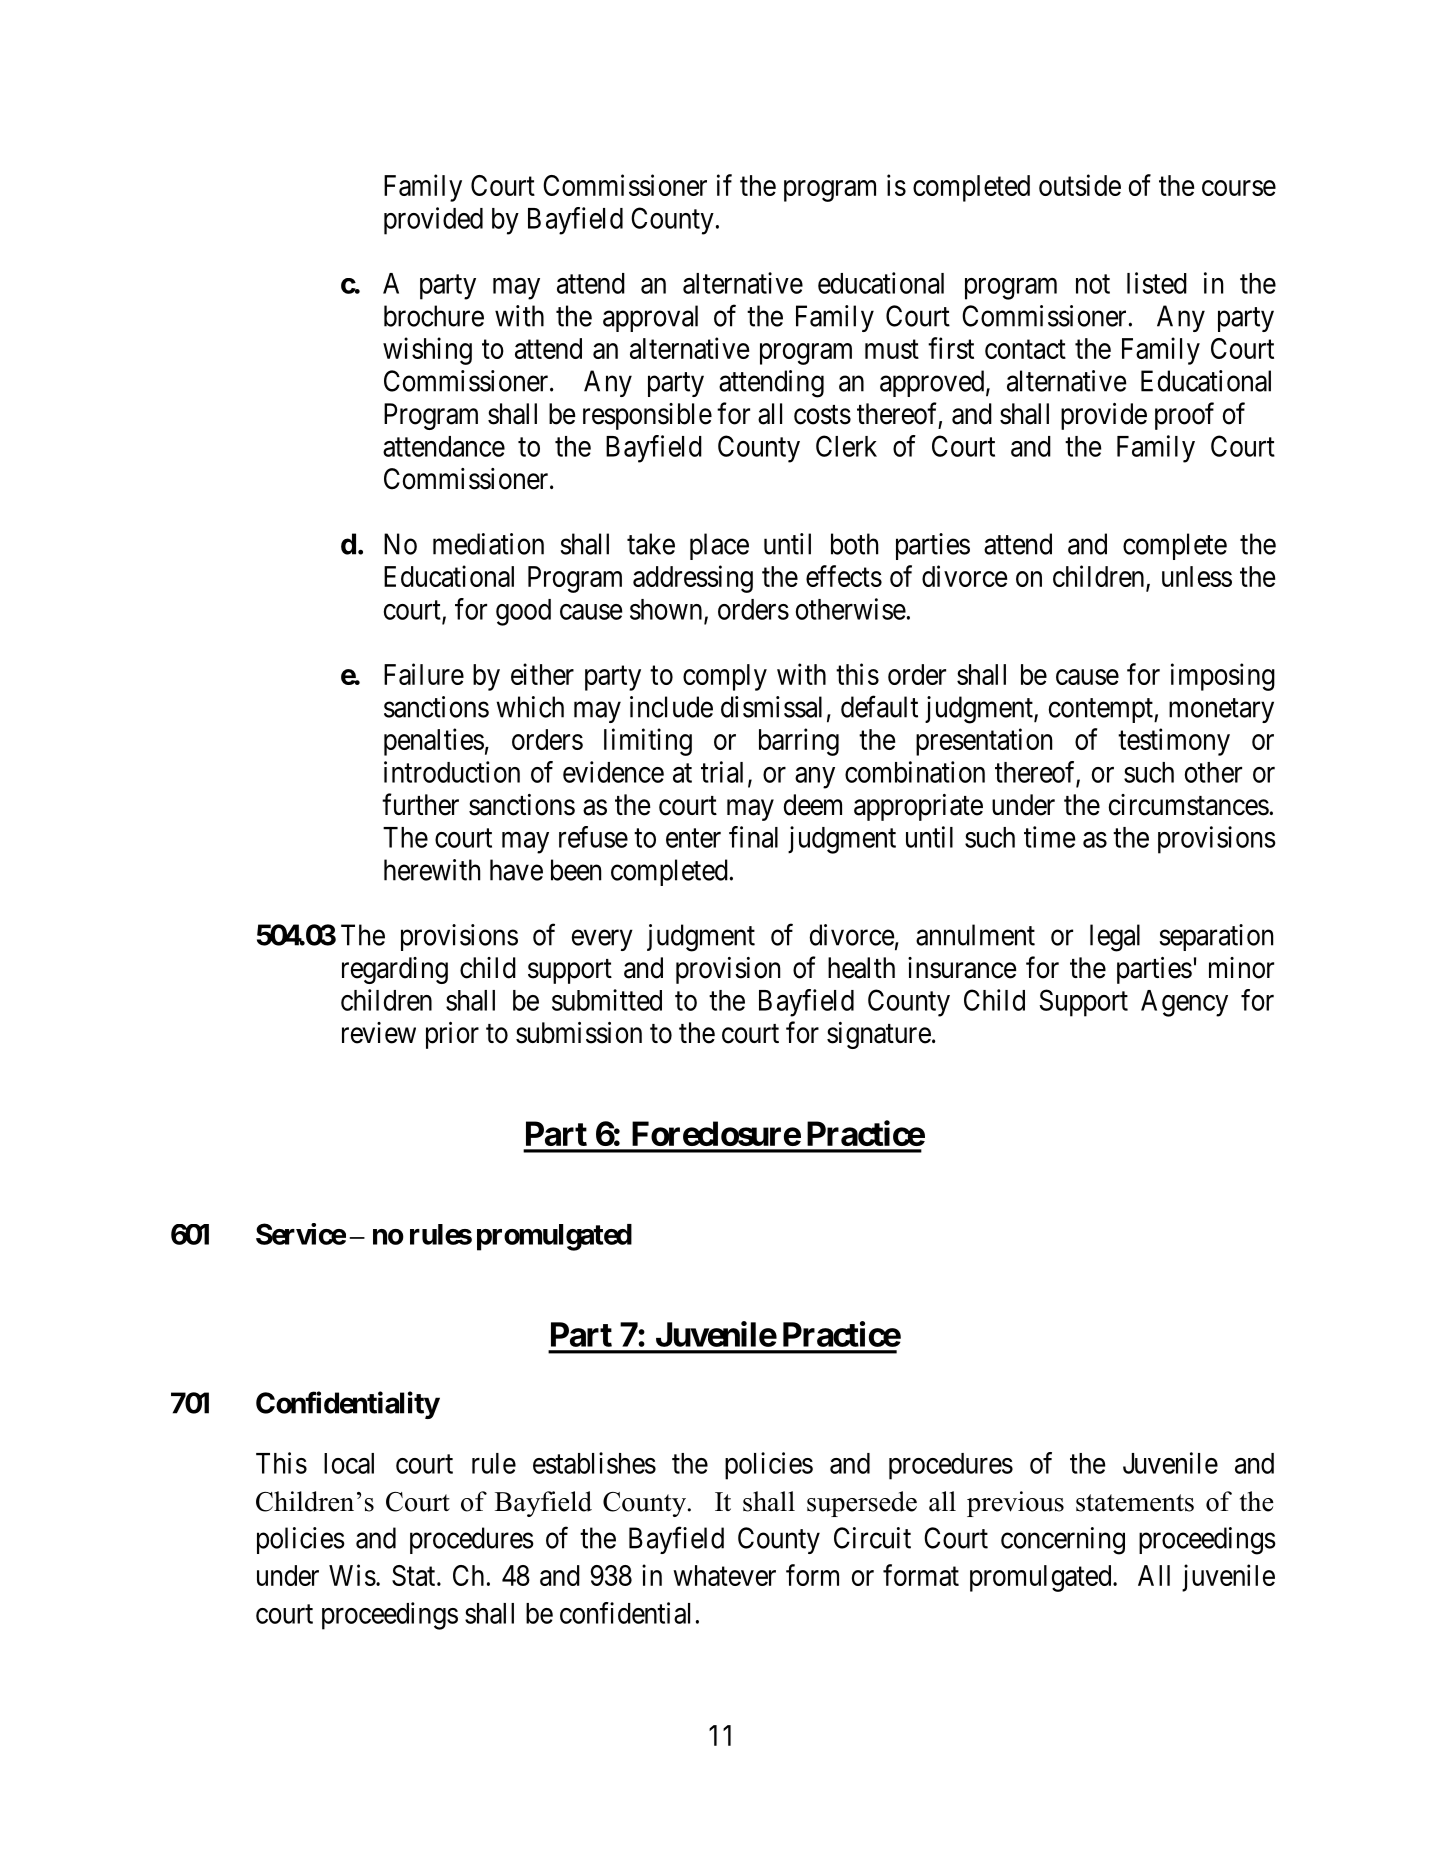  What do you see at coordinates (349, 1463) in the page?
I see `local` at bounding box center [349, 1463].
